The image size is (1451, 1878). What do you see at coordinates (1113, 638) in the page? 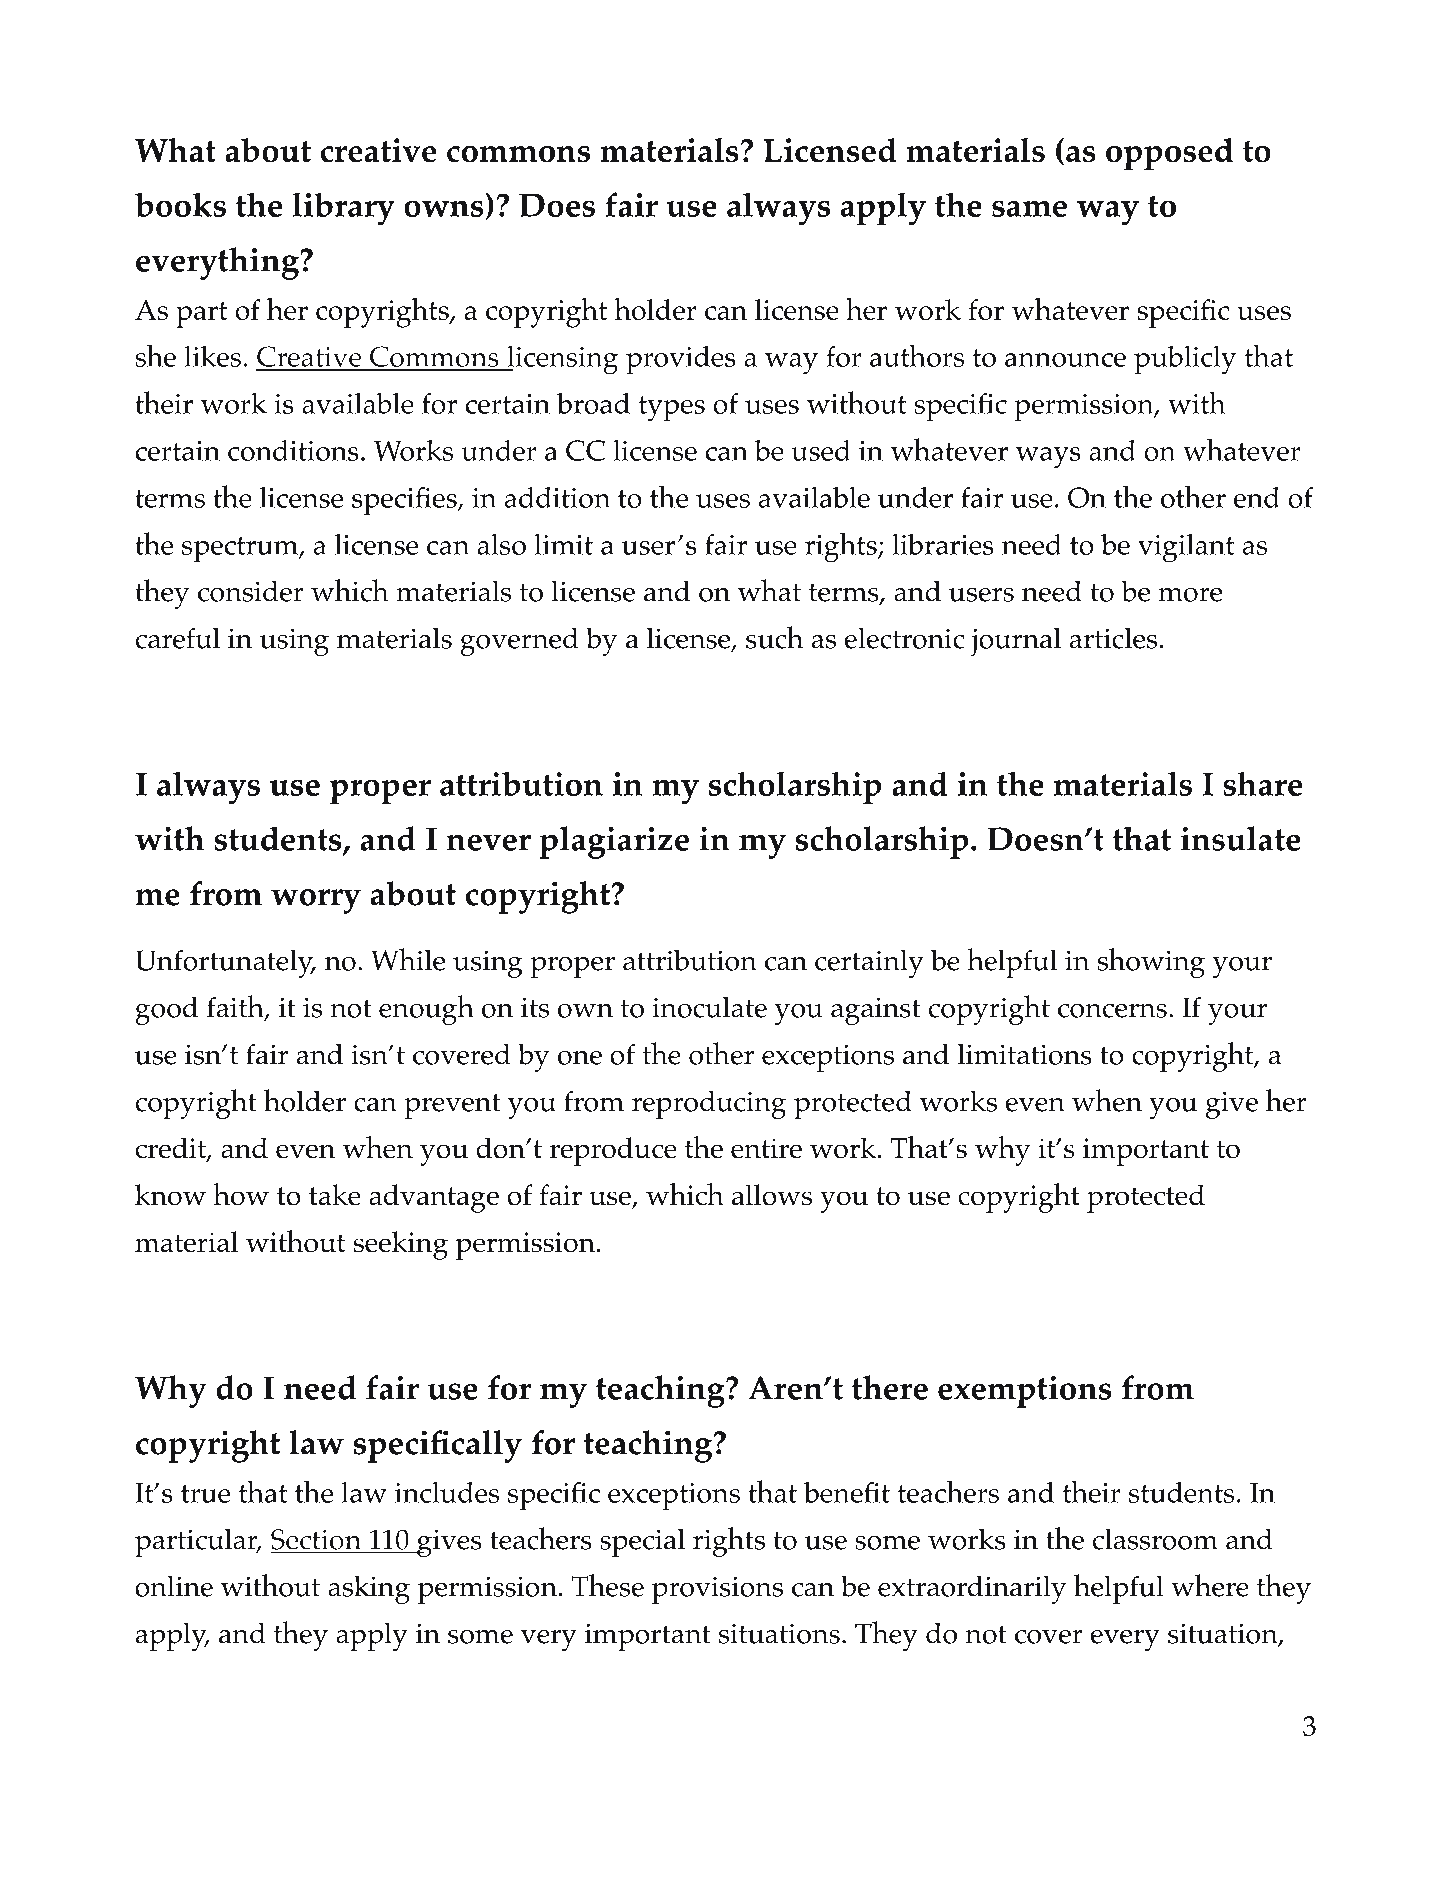
I see `articles` at bounding box center [1113, 638].
